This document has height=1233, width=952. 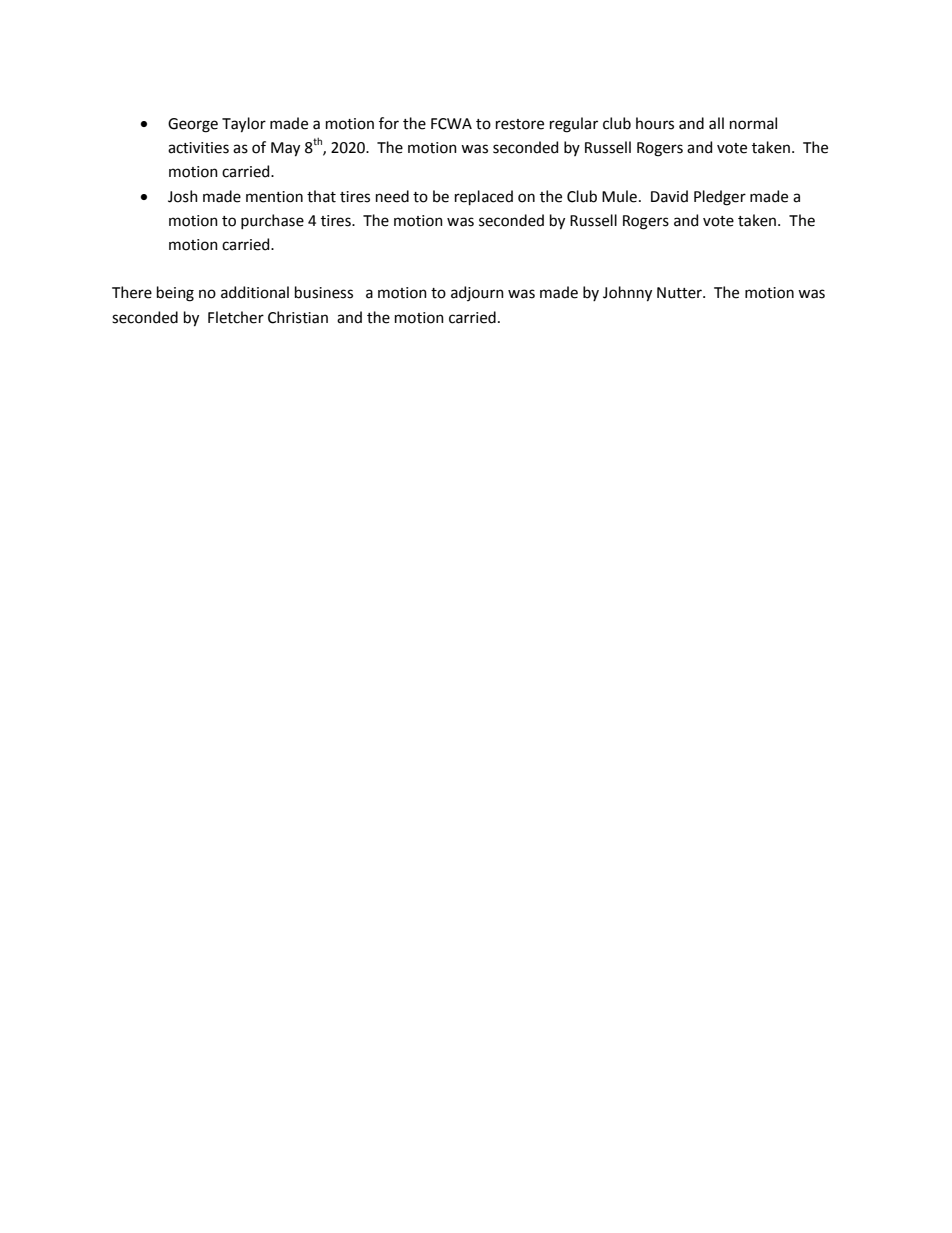 What do you see at coordinates (484, 197) in the document?
I see `replaced` at bounding box center [484, 197].
